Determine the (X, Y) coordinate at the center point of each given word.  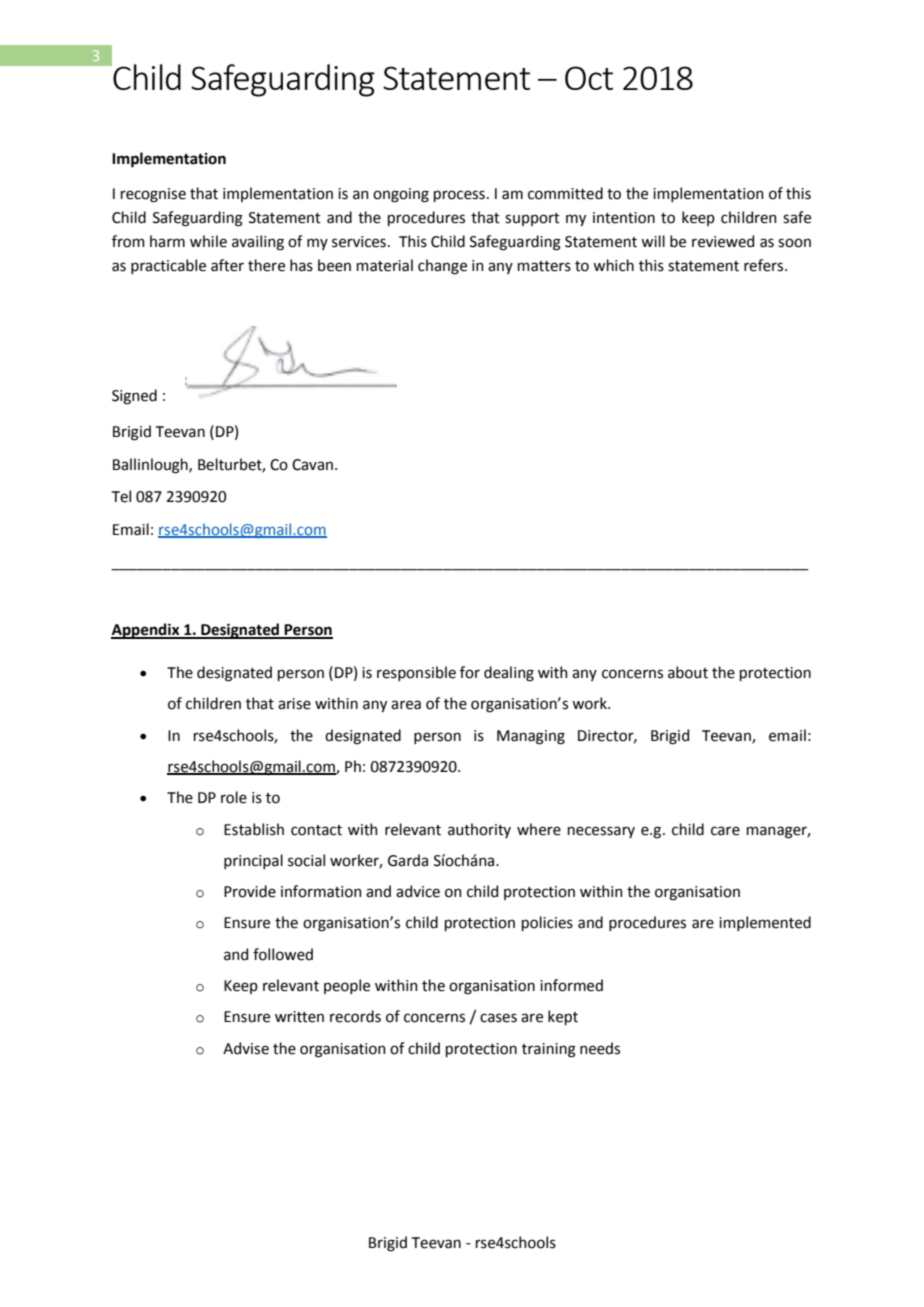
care (725, 831)
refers (765, 265)
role (234, 797)
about (688, 672)
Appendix (146, 631)
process (459, 196)
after (227, 265)
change (442, 267)
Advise (246, 1048)
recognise (153, 195)
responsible (416, 673)
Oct (589, 78)
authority (479, 830)
